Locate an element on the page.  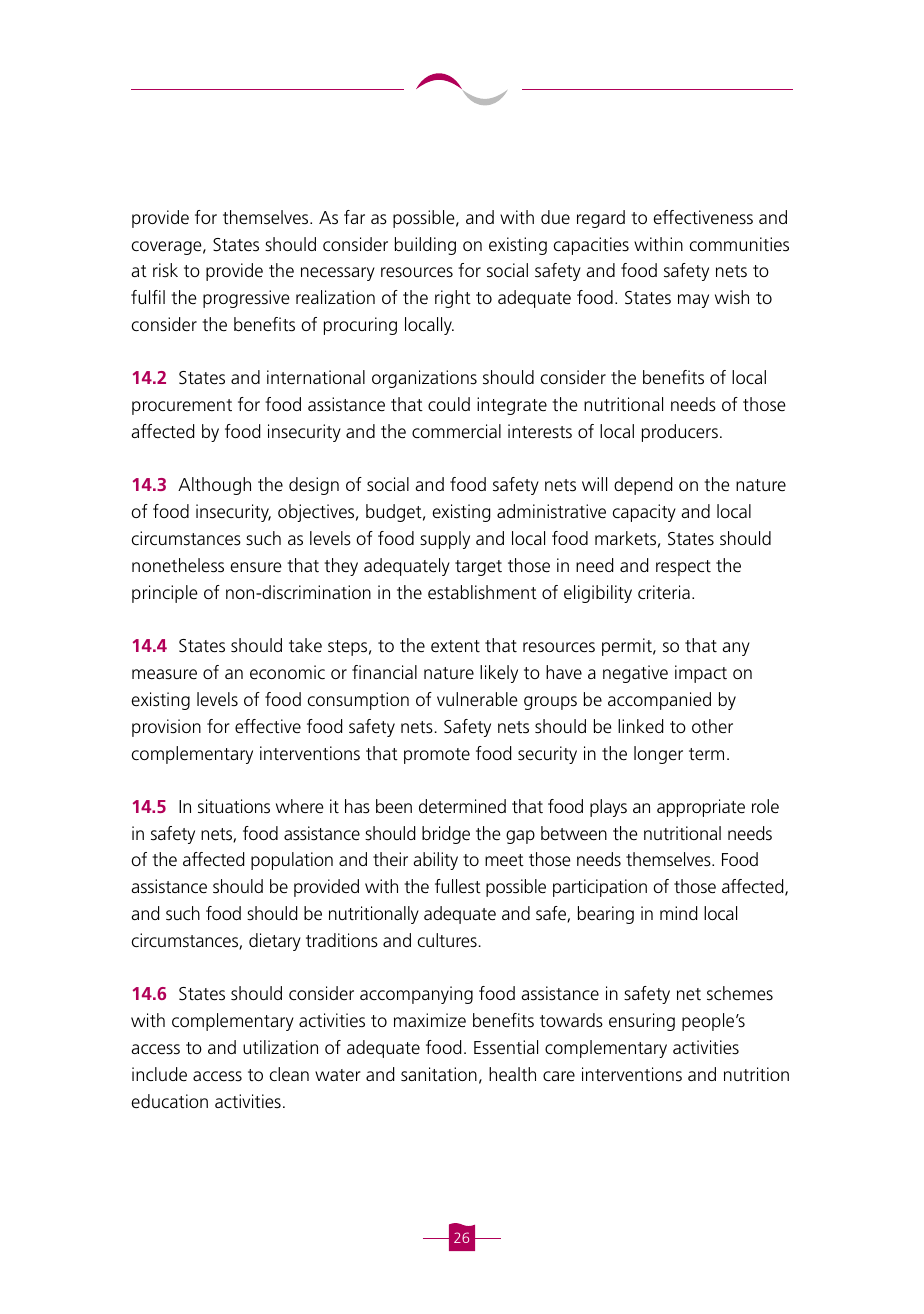
building is located at coordinates (425, 246).
